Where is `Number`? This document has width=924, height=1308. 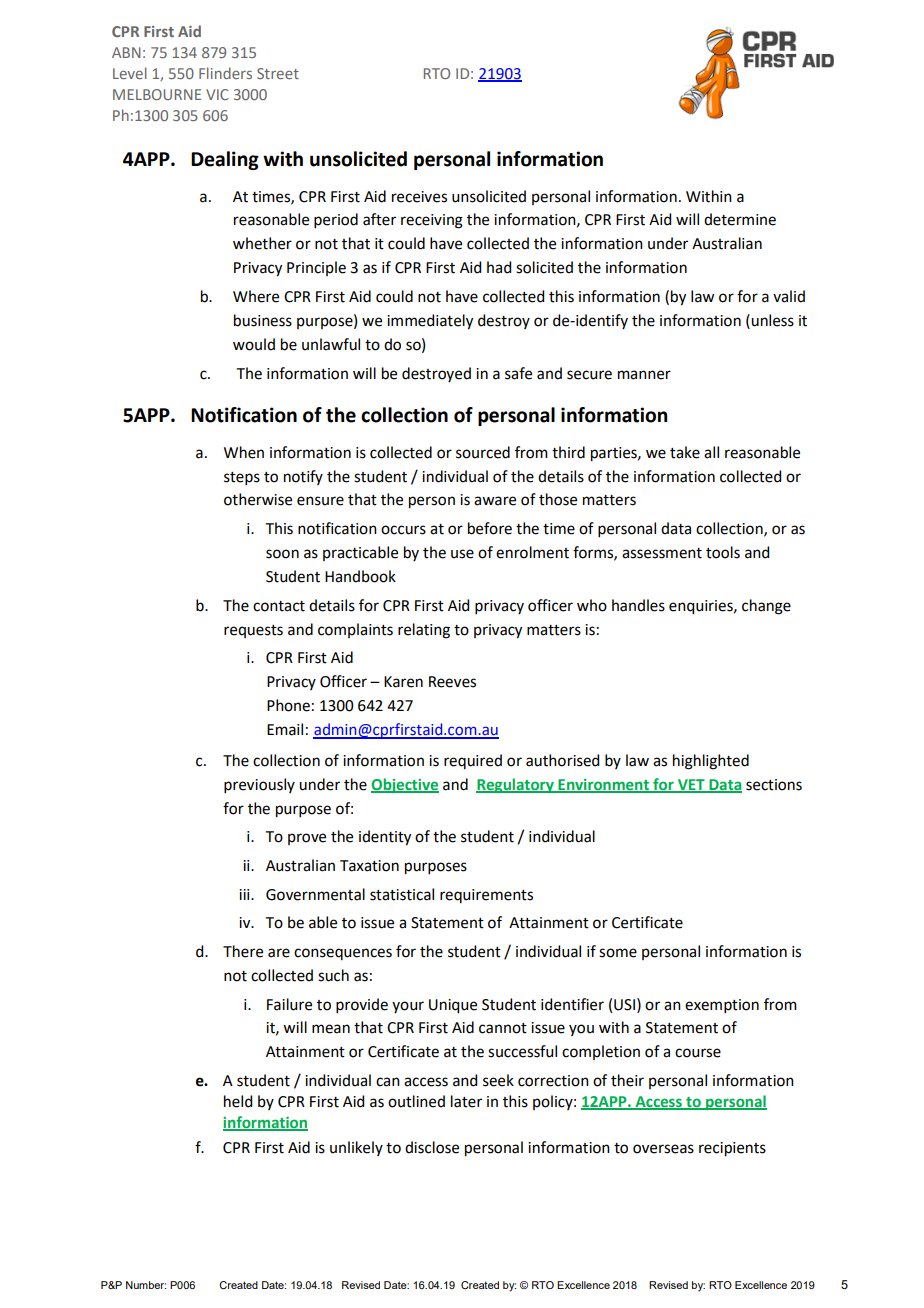 Number is located at coordinates (146, 1285).
